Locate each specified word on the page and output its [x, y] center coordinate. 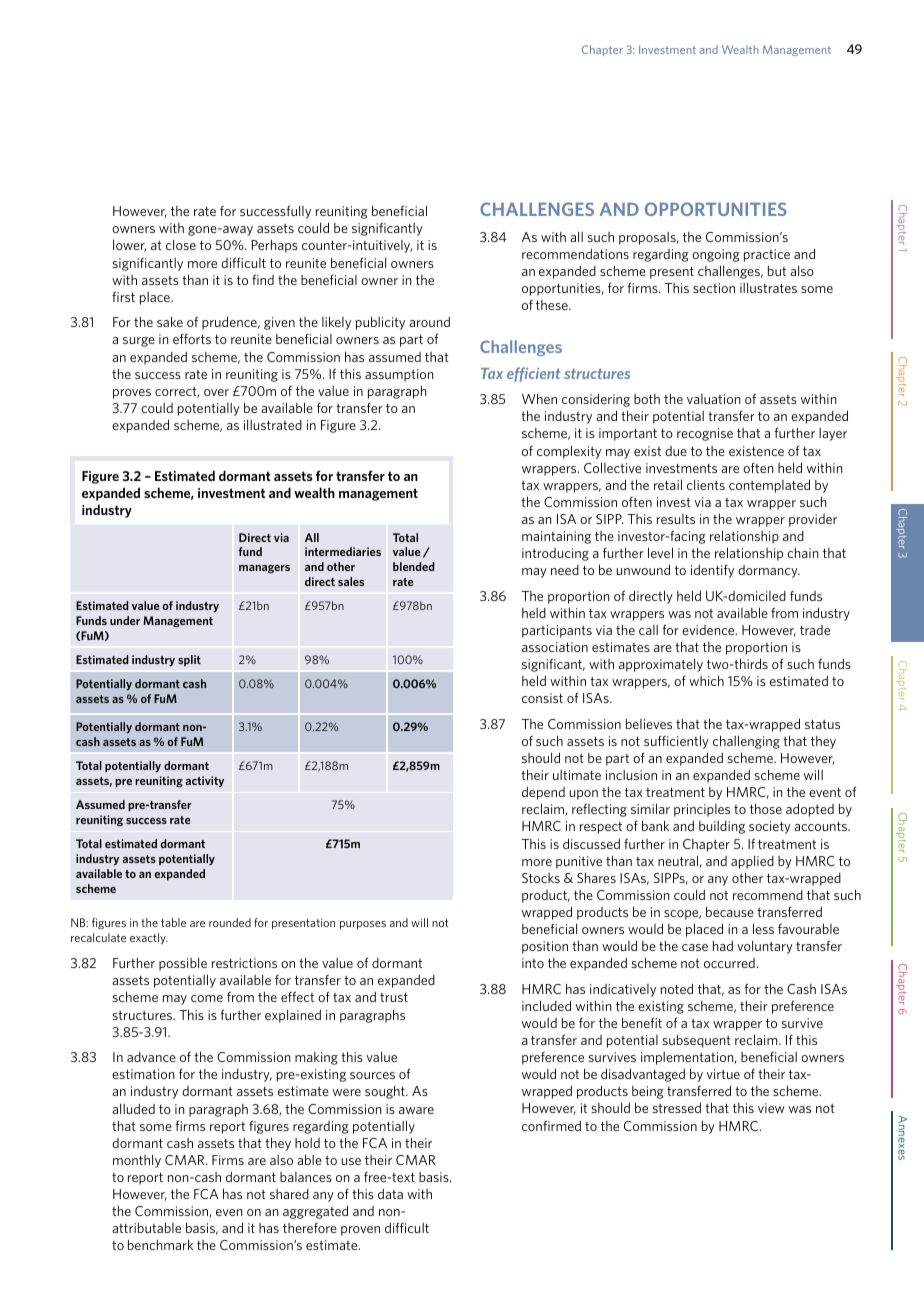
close [181, 245]
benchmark [160, 1244]
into [533, 963]
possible [183, 964]
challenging [746, 742]
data [390, 1194]
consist [542, 698]
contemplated [769, 486]
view [771, 1108]
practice [767, 255]
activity [204, 782]
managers [264, 569]
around [429, 322]
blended [414, 566]
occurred [730, 963]
